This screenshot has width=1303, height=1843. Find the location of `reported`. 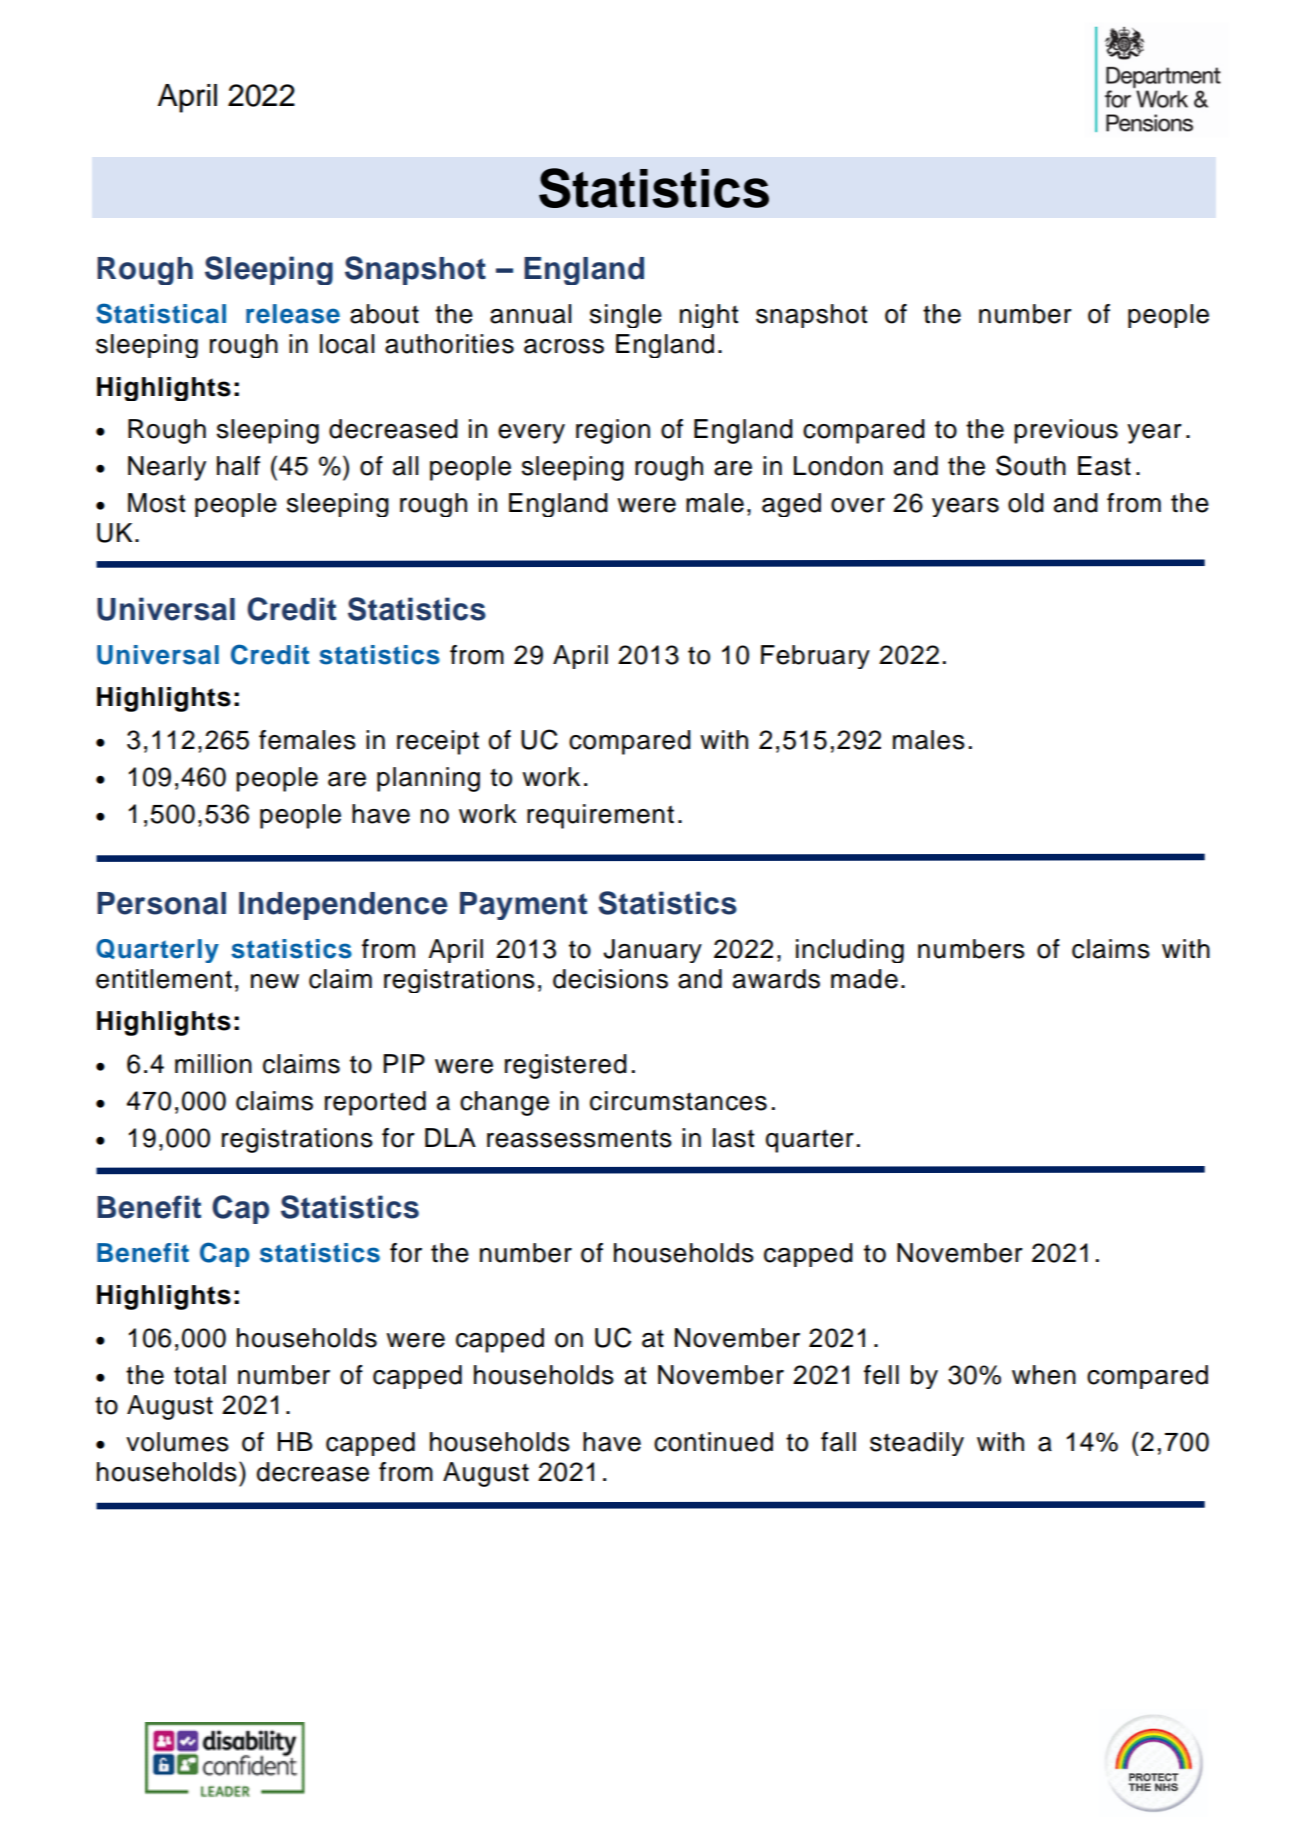

reported is located at coordinates (375, 1103).
